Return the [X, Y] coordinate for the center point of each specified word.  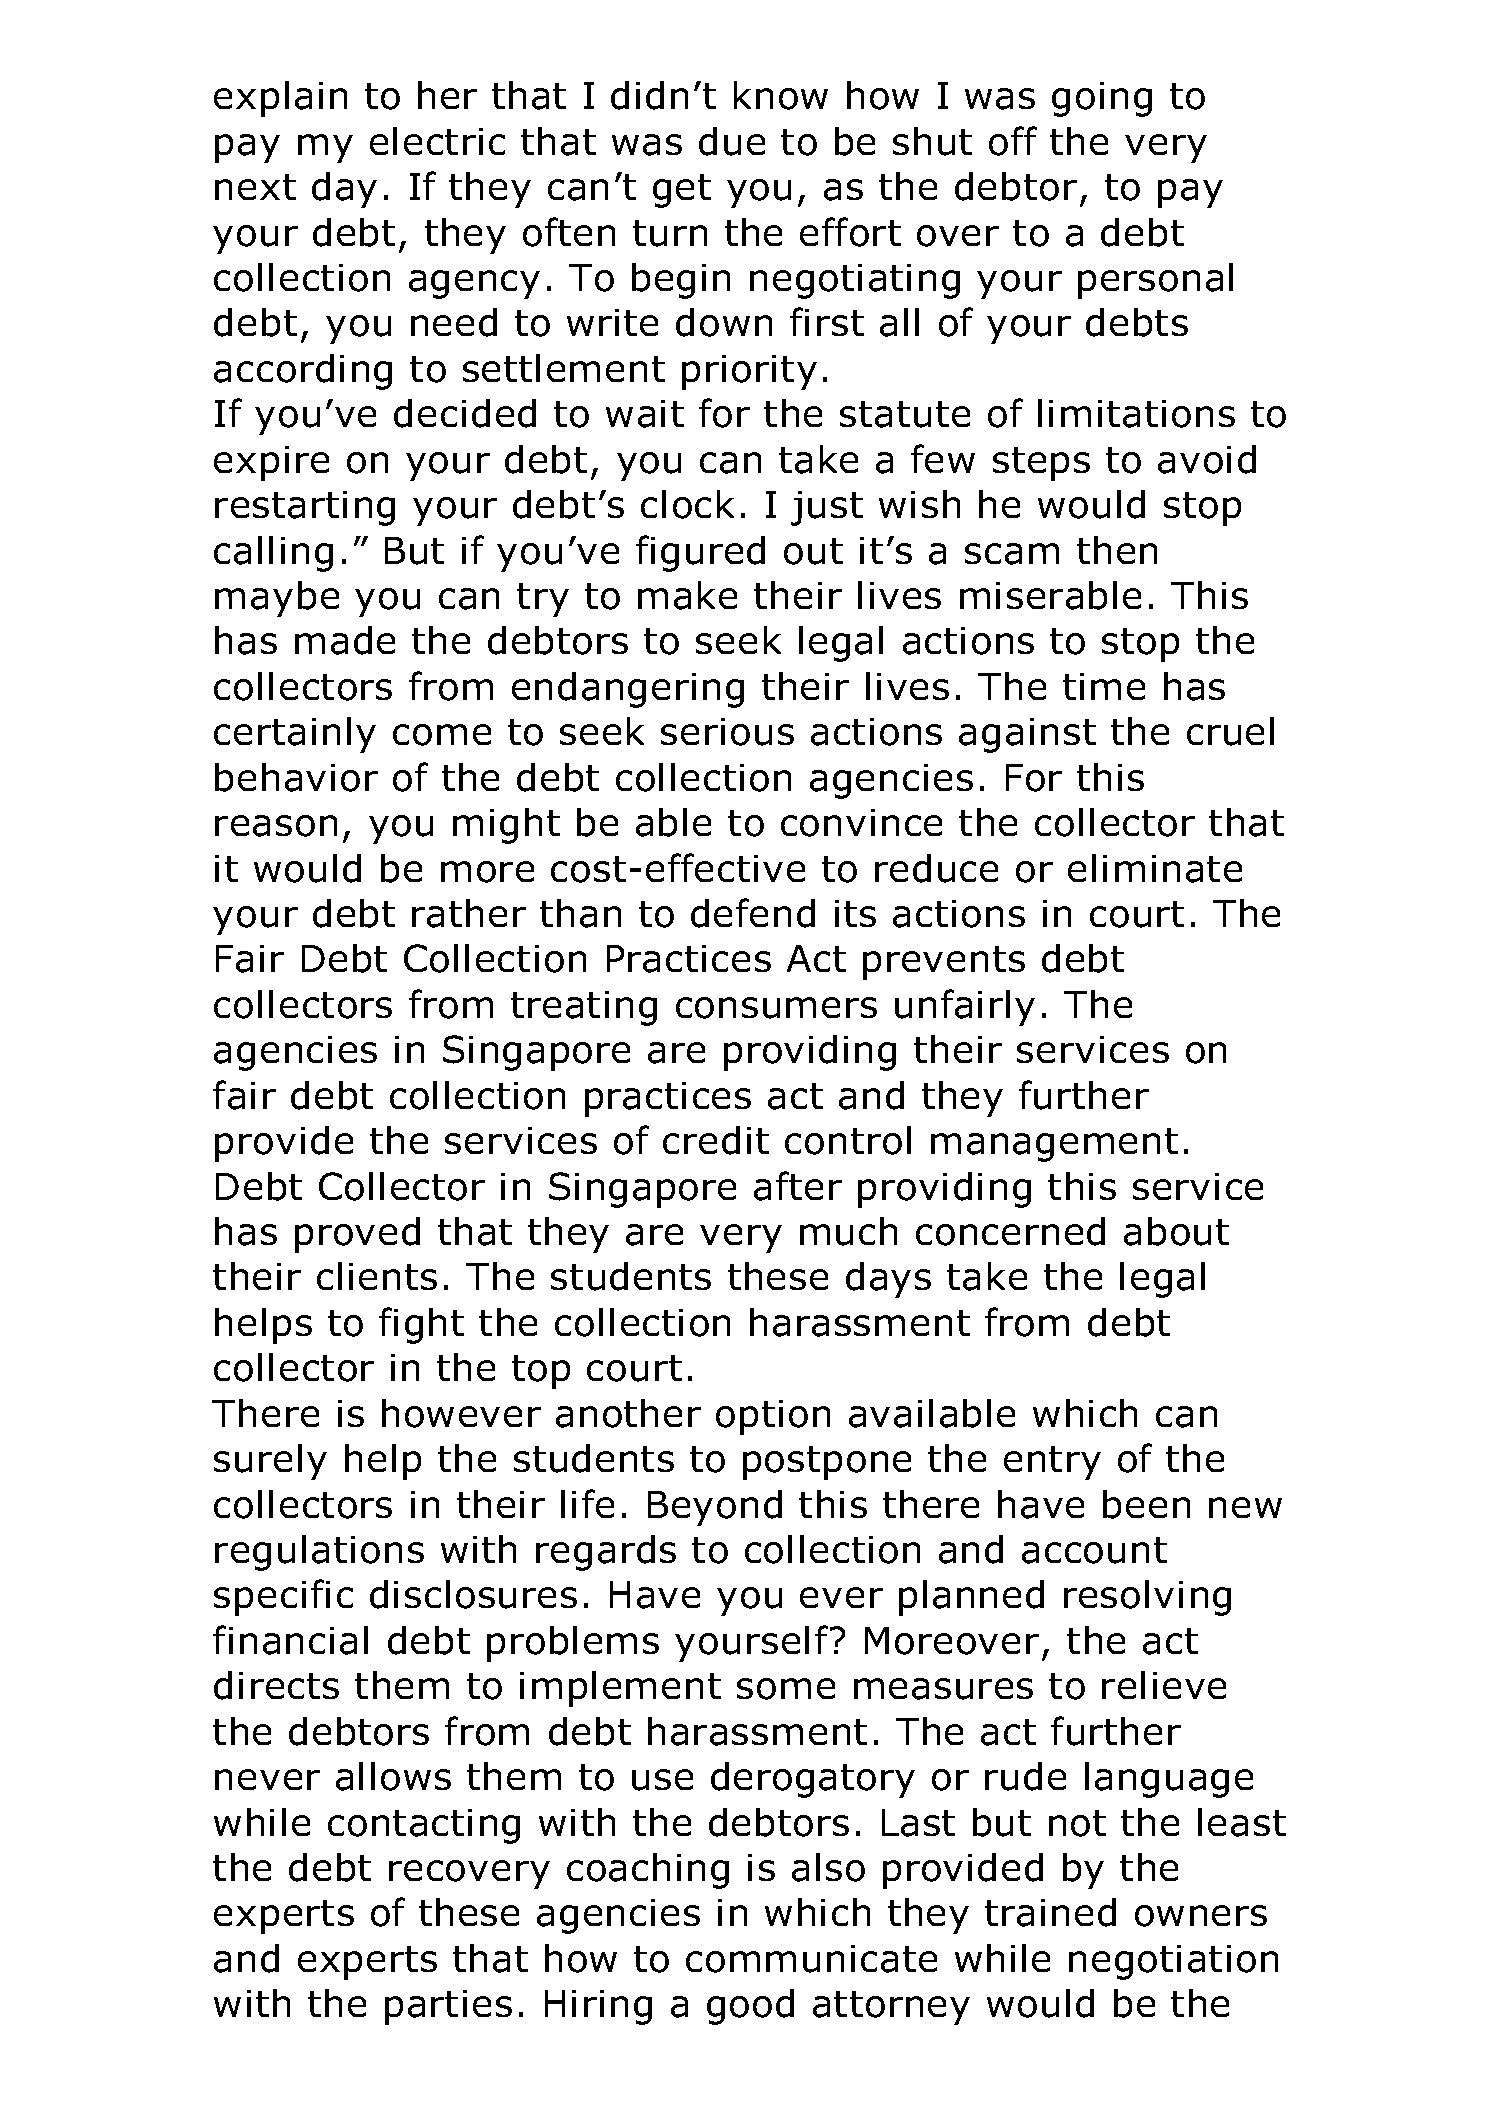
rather [469, 913]
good [750, 2007]
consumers [776, 1008]
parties [448, 2007]
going [1102, 99]
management [1054, 1145]
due [732, 141]
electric [437, 141]
